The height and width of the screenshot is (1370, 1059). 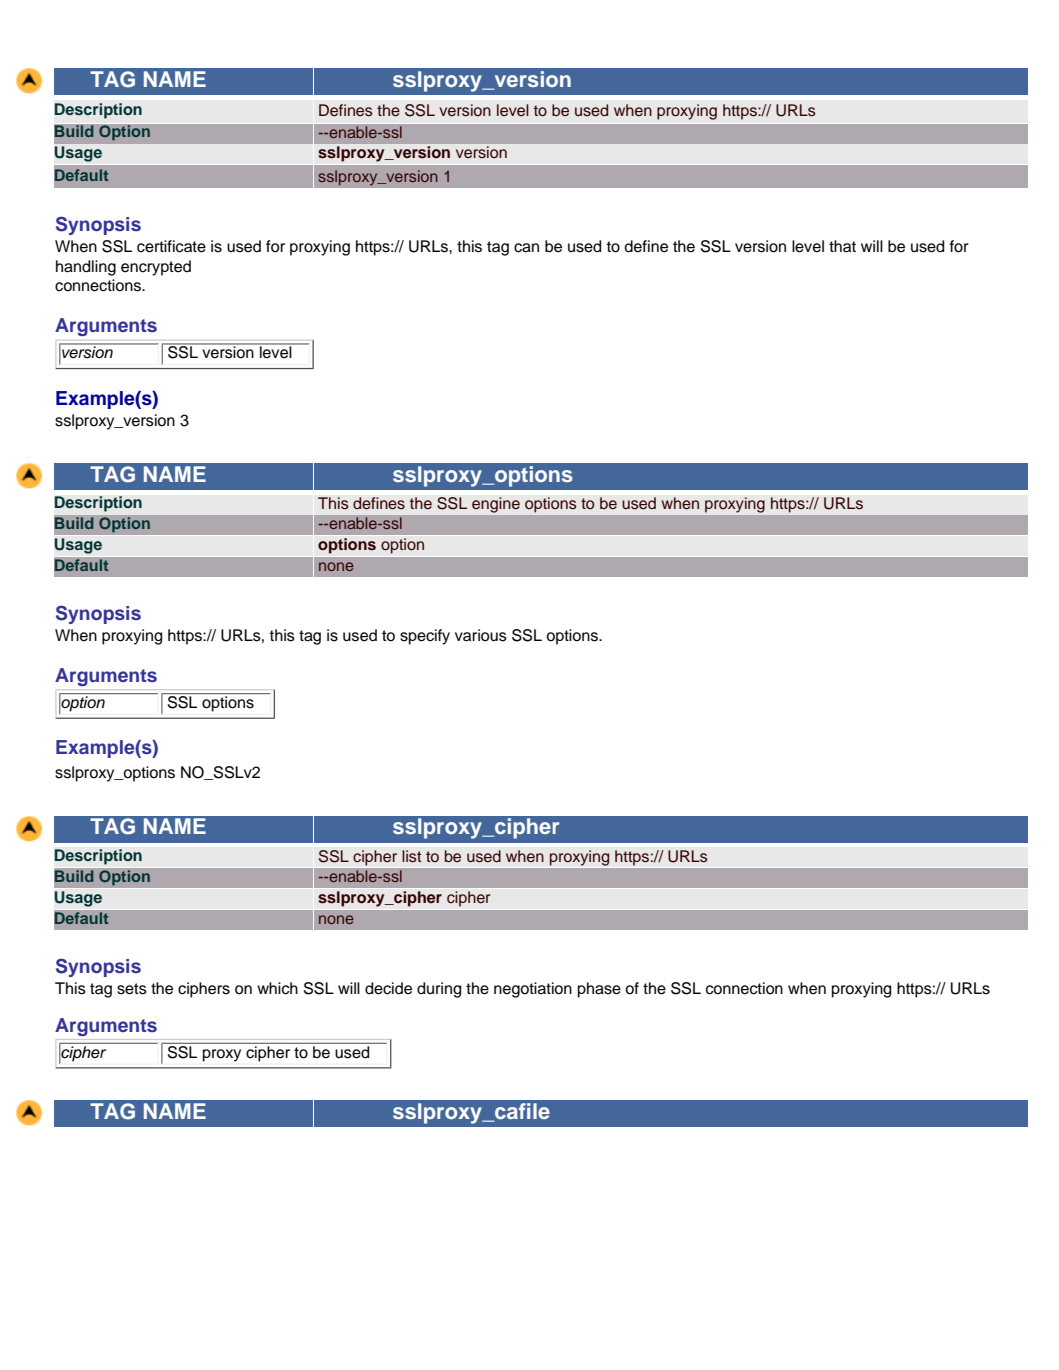 What do you see at coordinates (496, 505) in the screenshot?
I see `engine` at bounding box center [496, 505].
